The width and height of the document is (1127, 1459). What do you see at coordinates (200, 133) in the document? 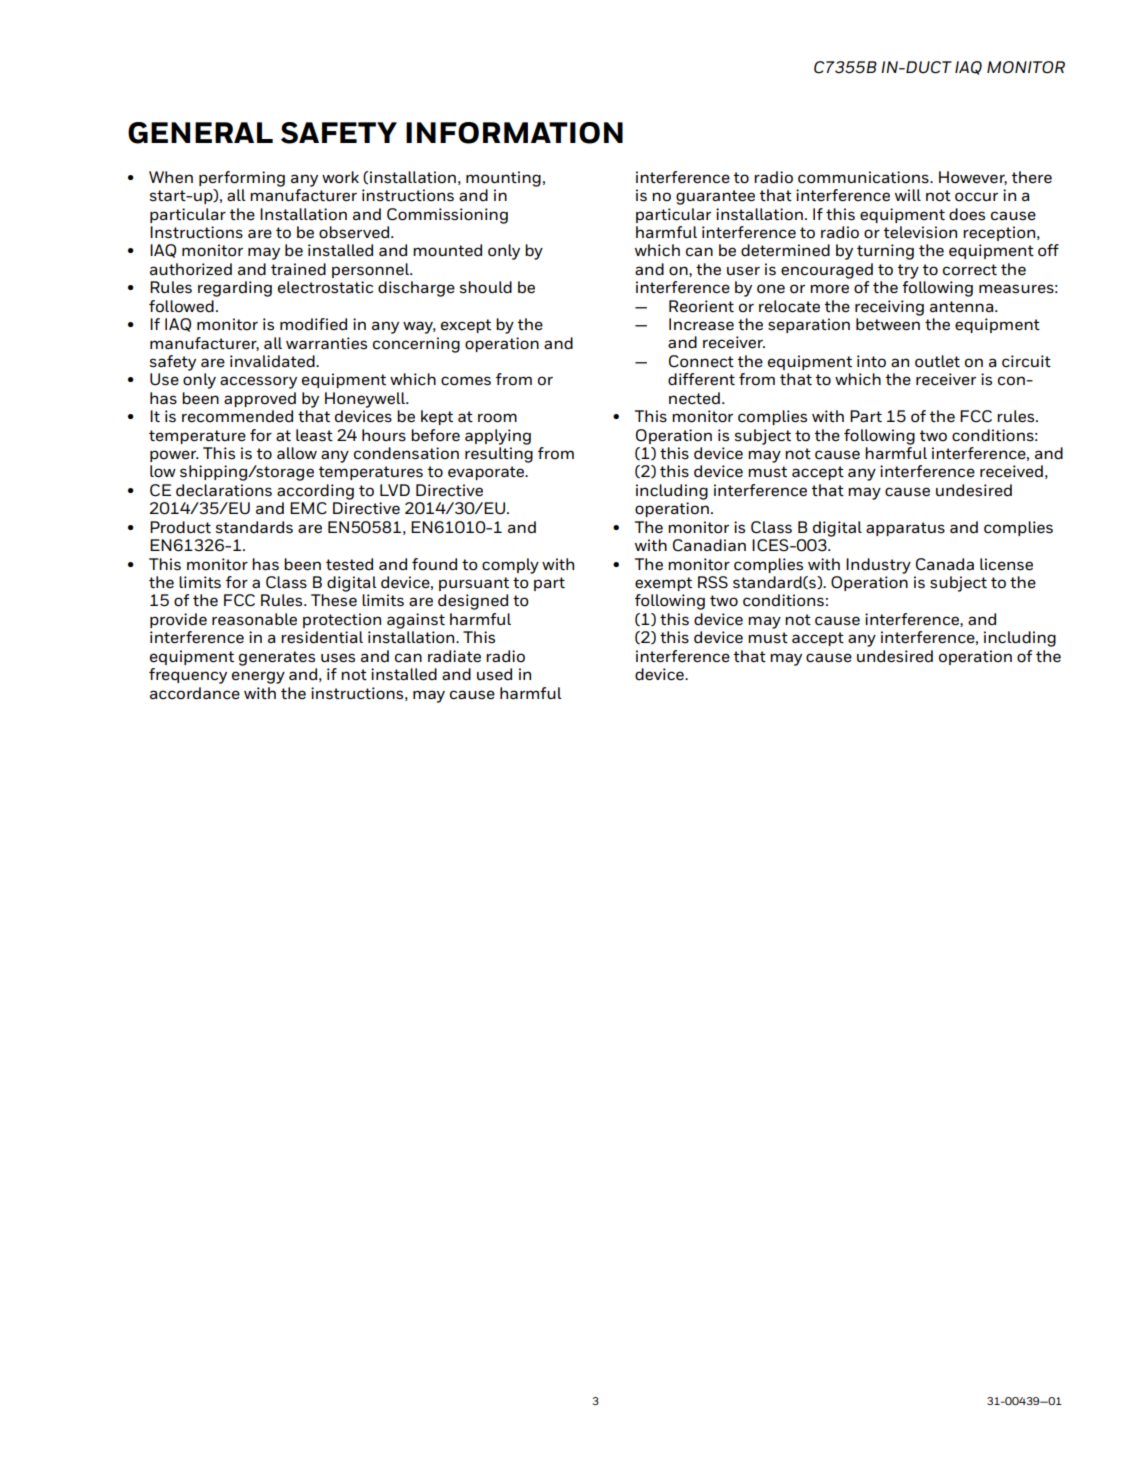
I see `GENERAL` at bounding box center [200, 133].
